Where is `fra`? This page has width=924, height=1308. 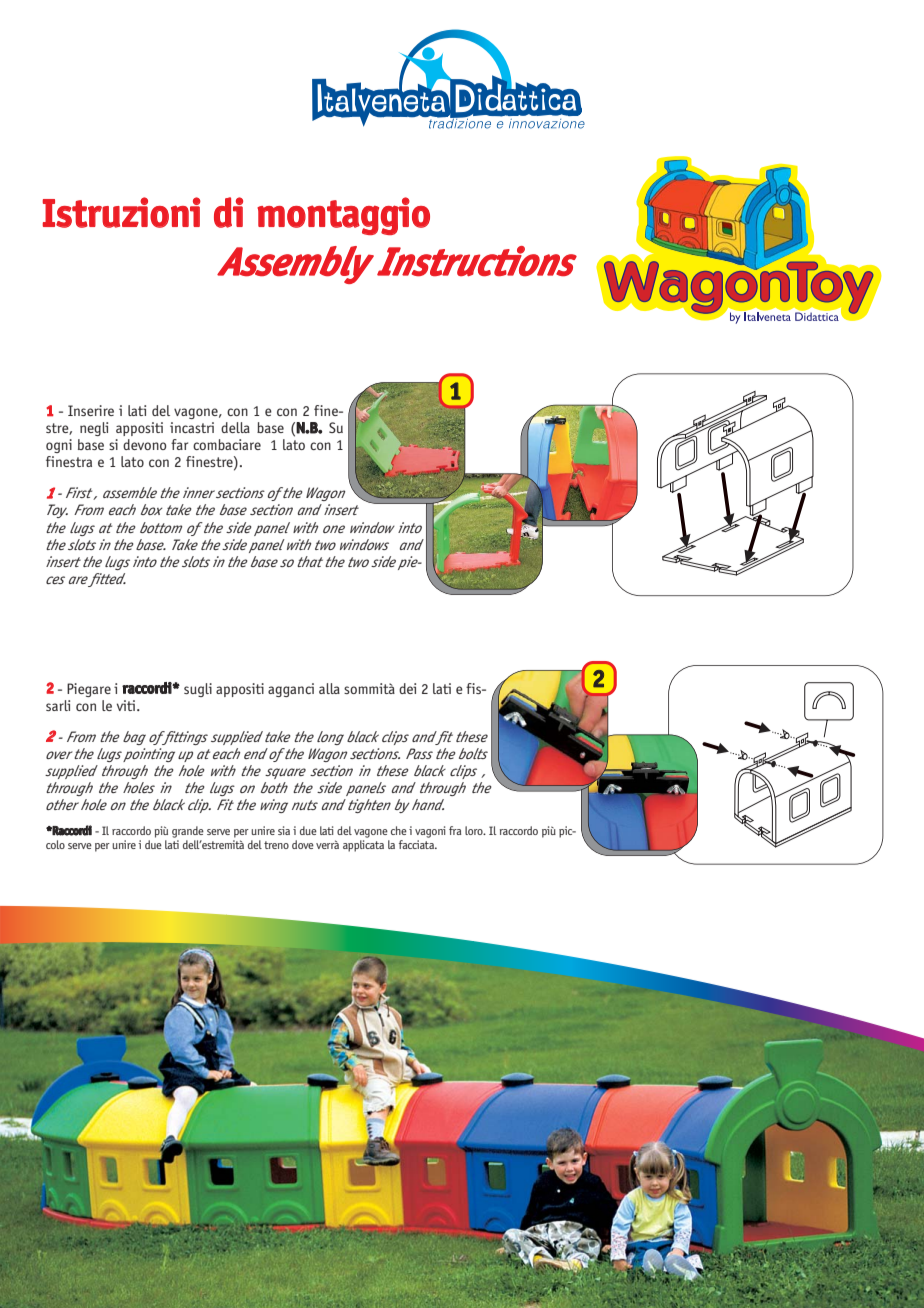 fra is located at coordinates (455, 830).
